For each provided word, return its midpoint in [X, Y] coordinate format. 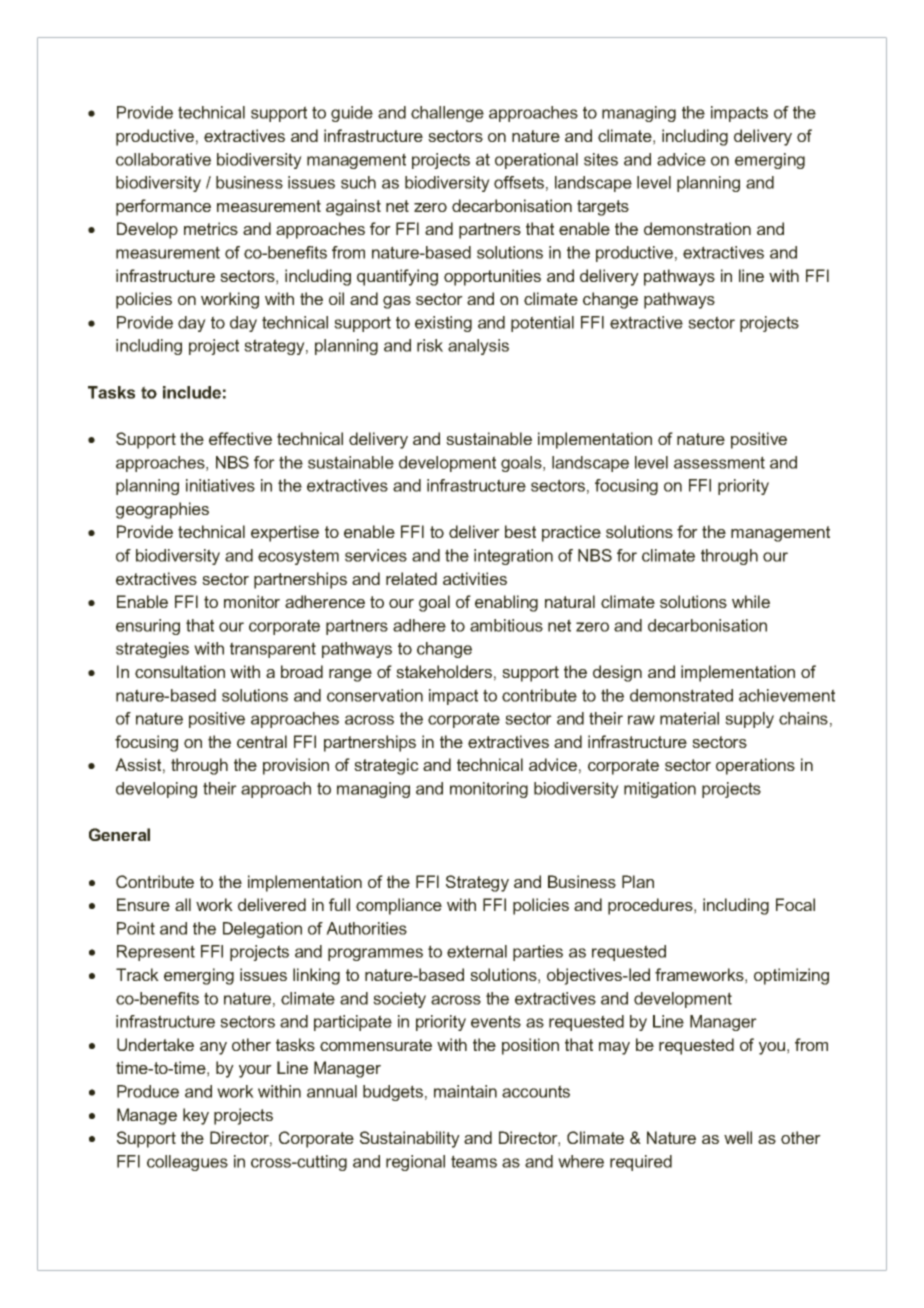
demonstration [697, 228]
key [196, 1116]
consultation [180, 671]
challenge [447, 114]
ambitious [506, 625]
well [738, 1137]
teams [474, 1161]
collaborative [163, 159]
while [751, 601]
